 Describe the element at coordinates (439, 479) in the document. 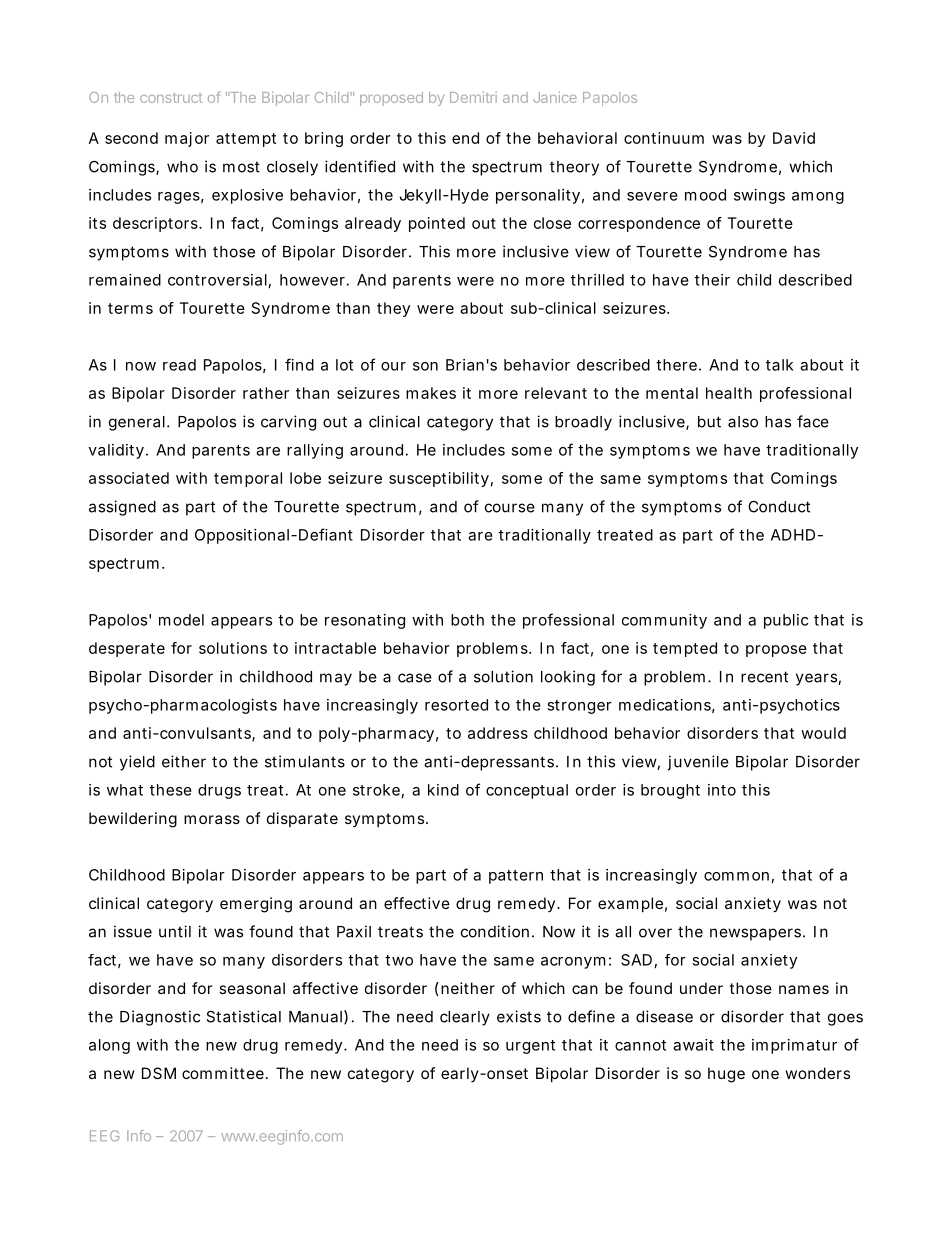

I see `susceptibility` at that location.
